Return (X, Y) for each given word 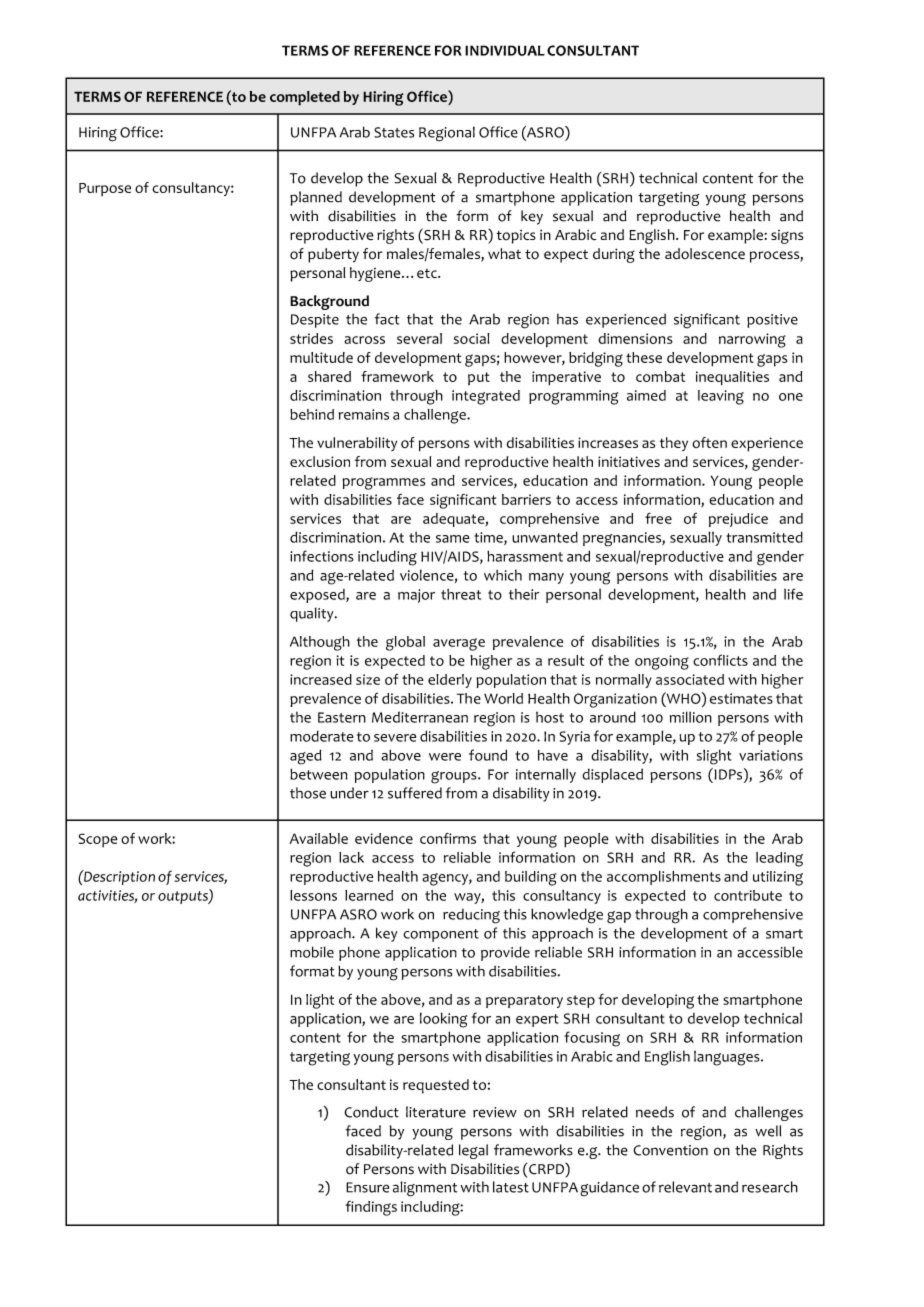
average (459, 644)
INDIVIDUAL (505, 50)
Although (320, 643)
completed (305, 98)
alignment (425, 1189)
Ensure (367, 1187)
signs (787, 237)
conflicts (720, 660)
